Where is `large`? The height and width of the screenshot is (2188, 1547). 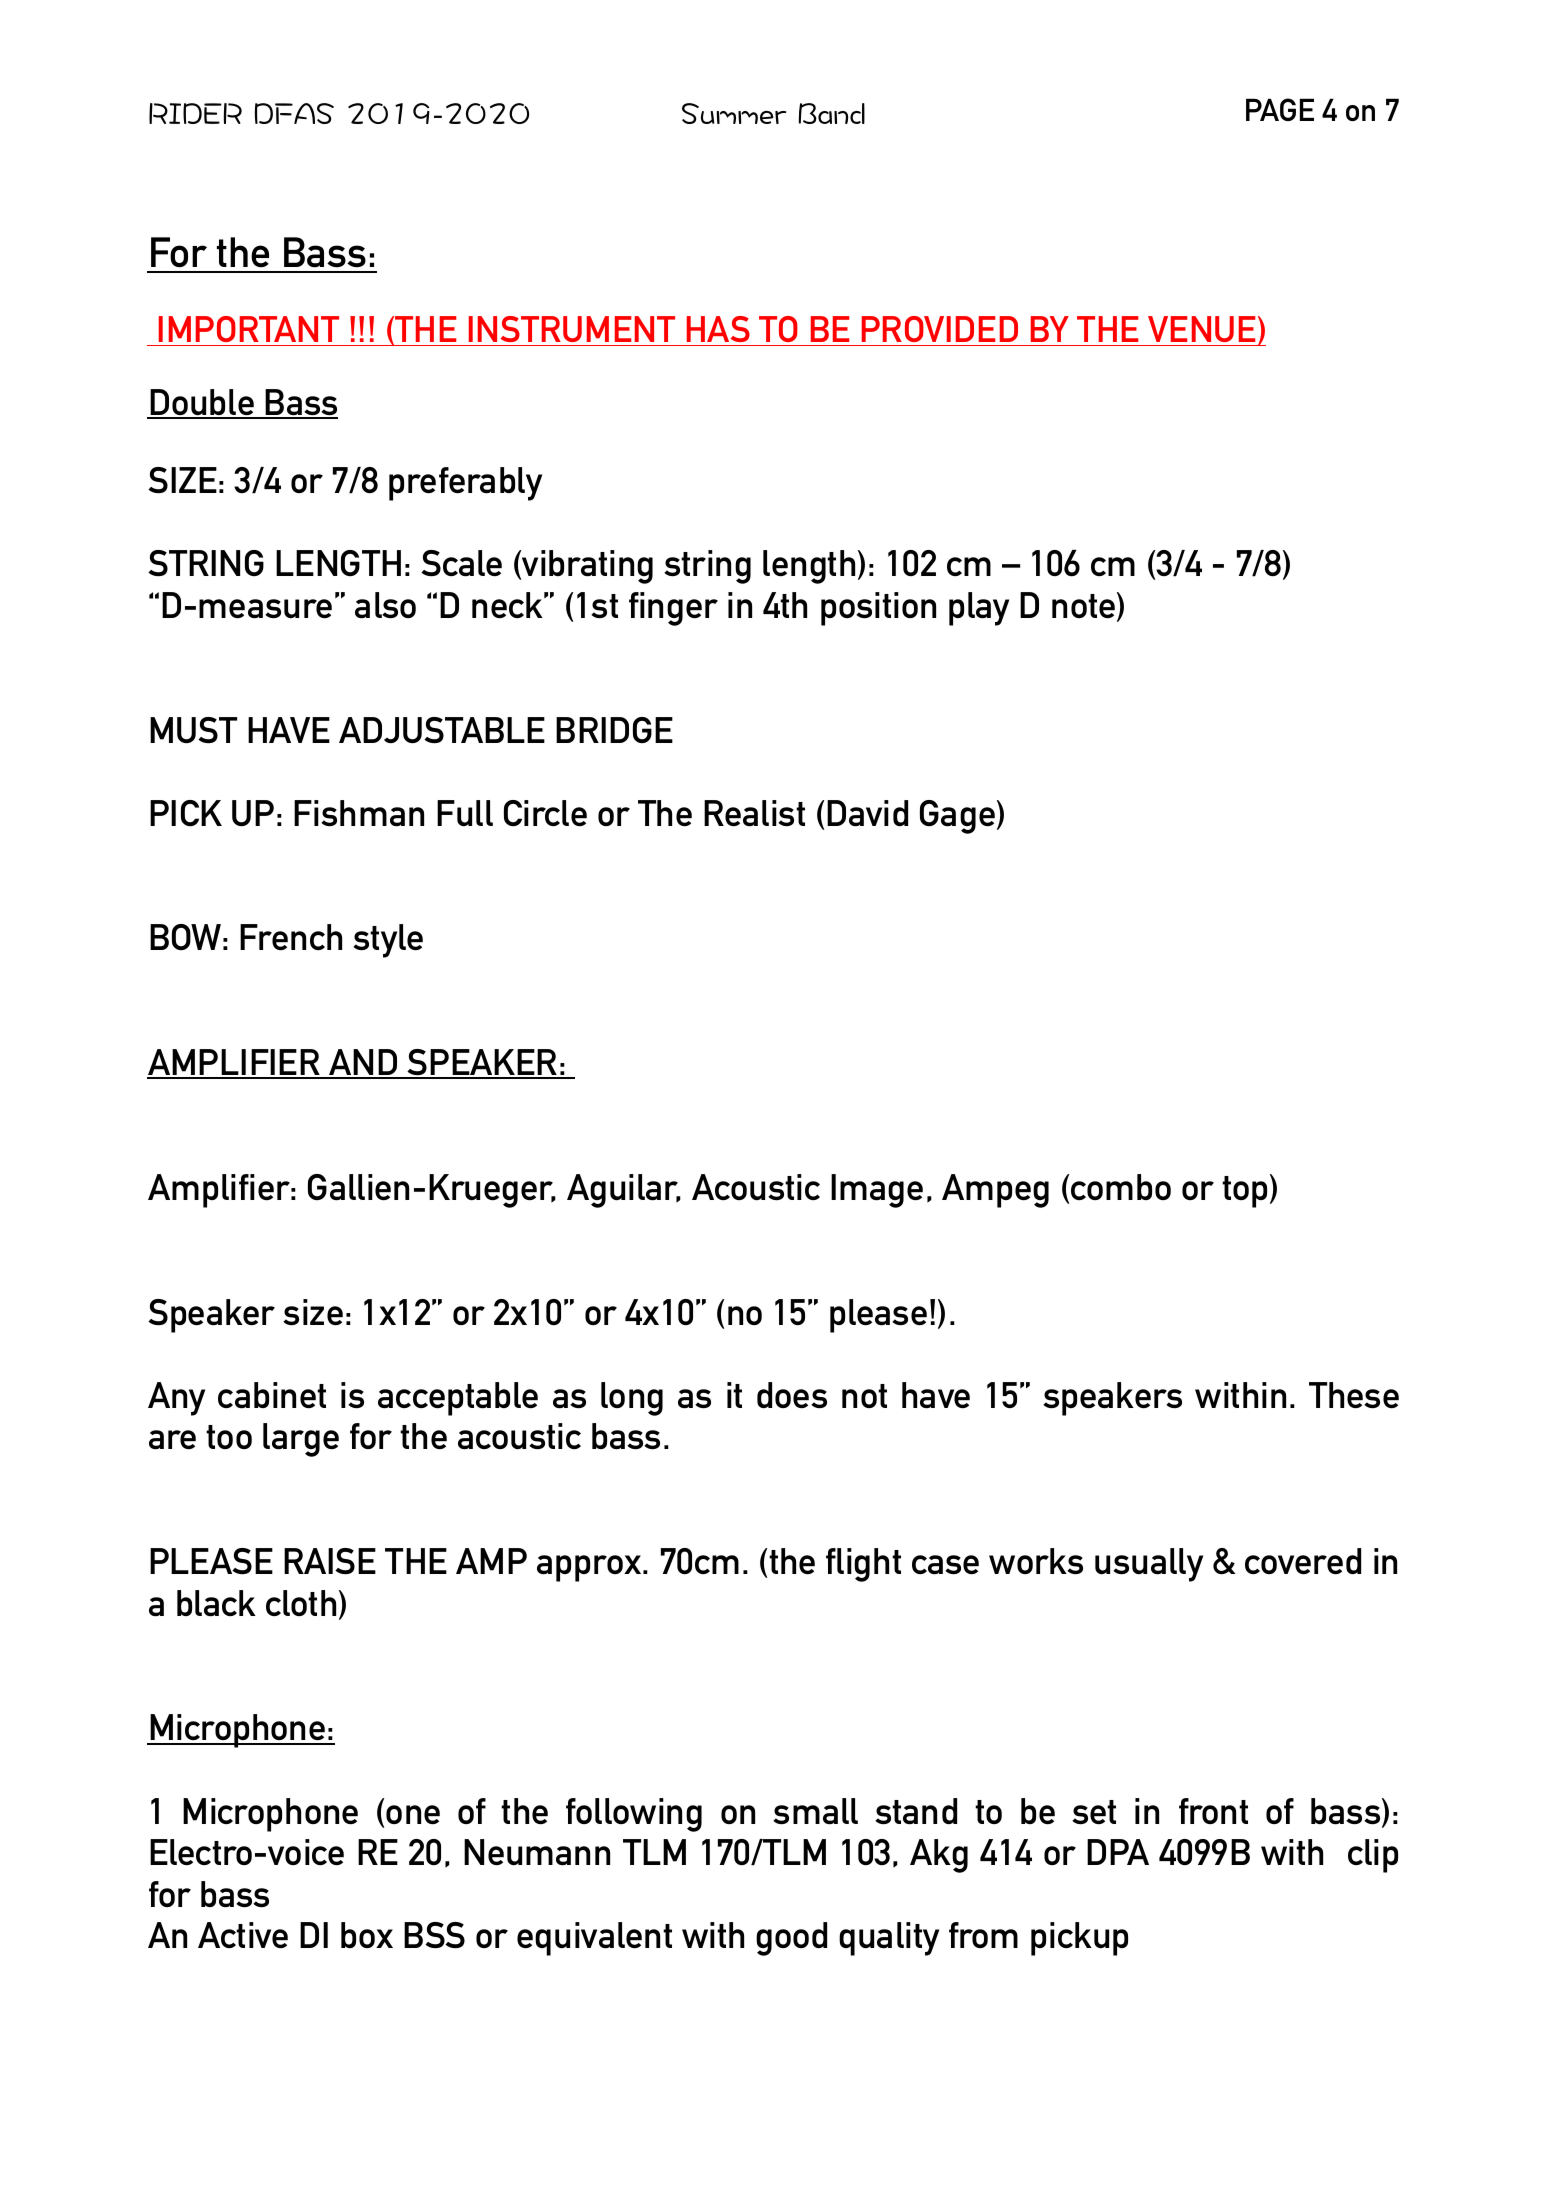
large is located at coordinates (301, 1440).
